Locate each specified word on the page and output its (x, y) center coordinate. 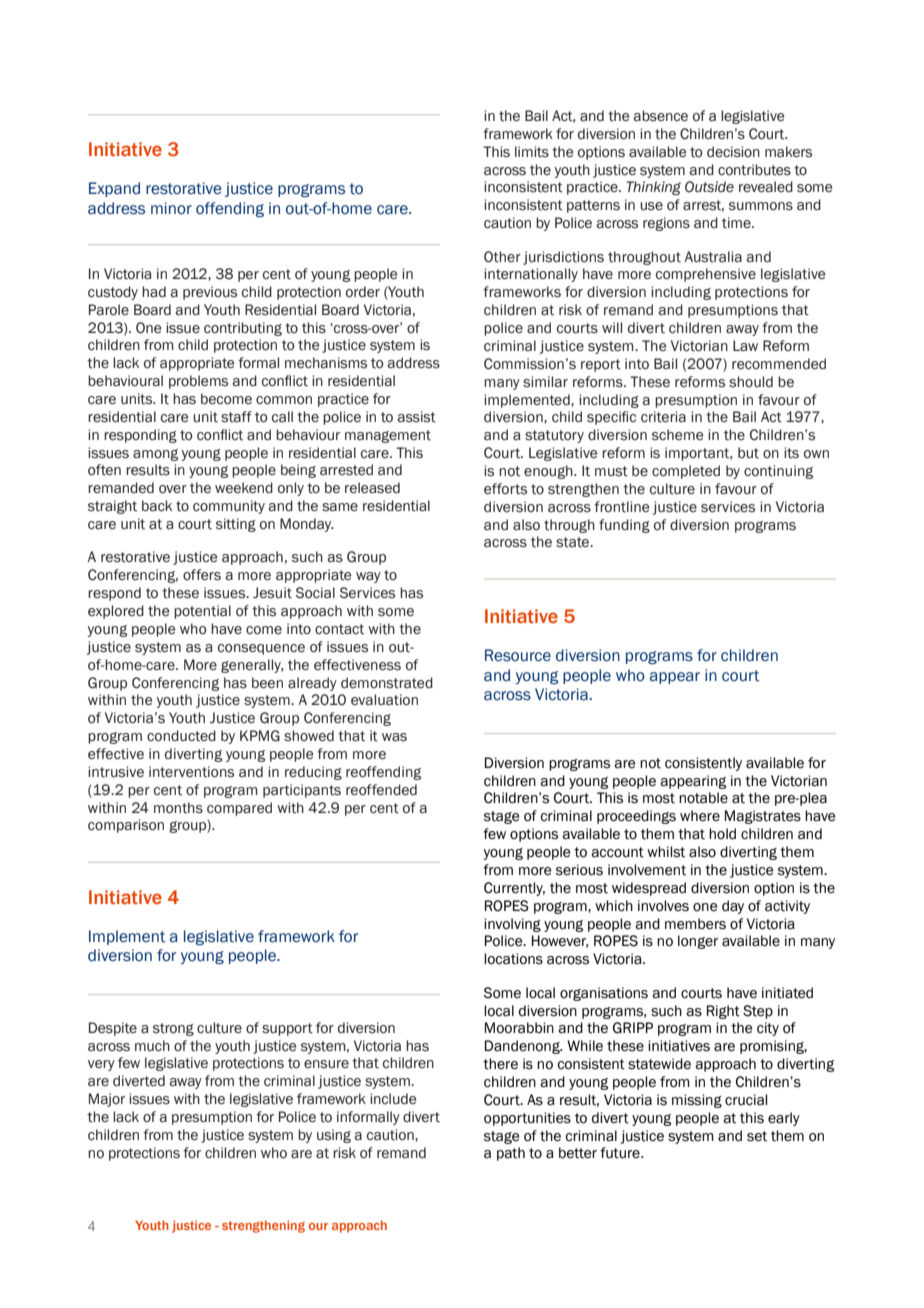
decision (733, 152)
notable (703, 798)
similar (545, 382)
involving (512, 925)
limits (532, 152)
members (695, 924)
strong (173, 1029)
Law (745, 346)
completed (686, 472)
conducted (181, 736)
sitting (236, 525)
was (394, 737)
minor (171, 208)
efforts (505, 489)
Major (107, 1100)
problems (198, 382)
